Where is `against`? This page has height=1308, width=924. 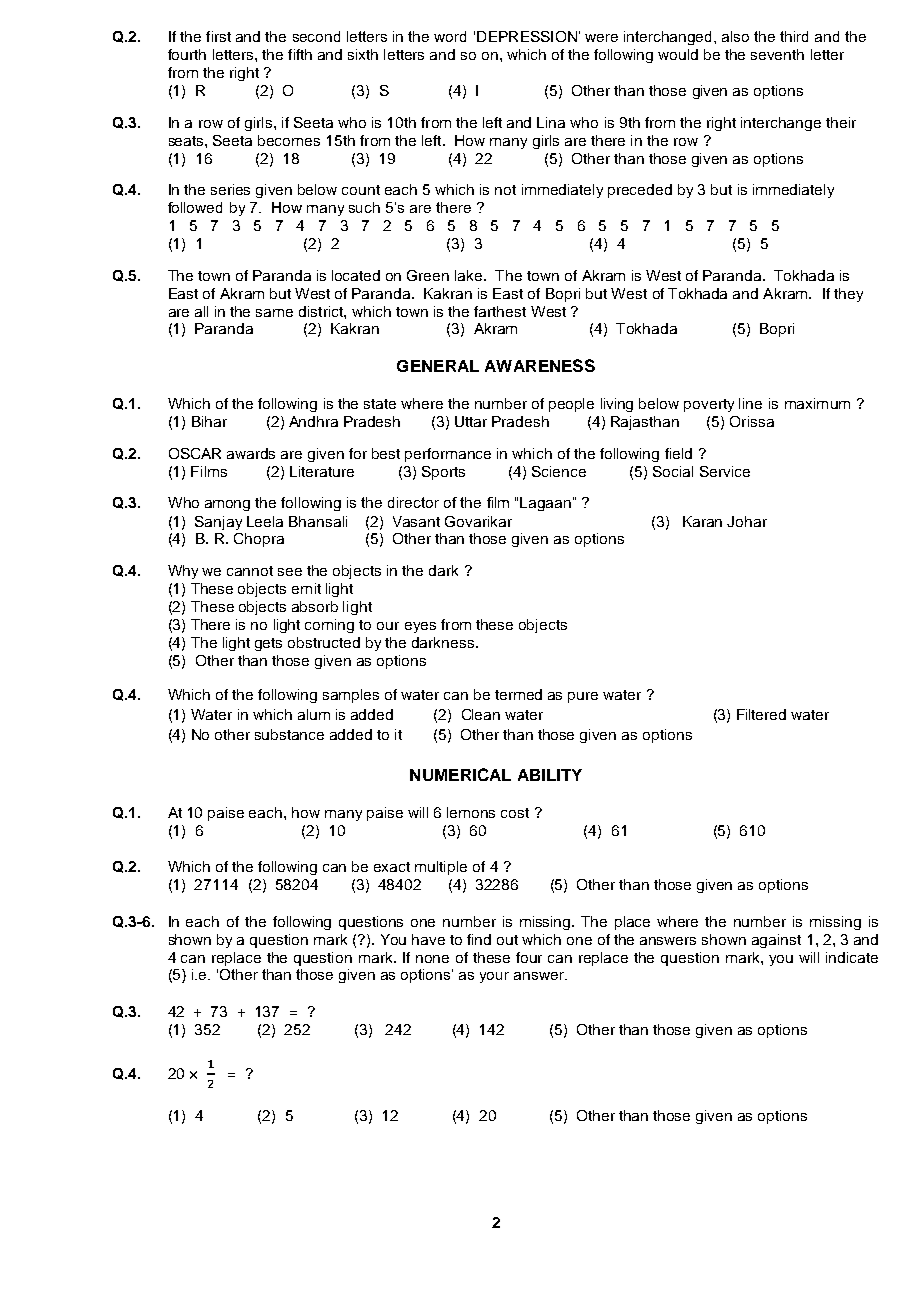
against is located at coordinates (776, 941).
